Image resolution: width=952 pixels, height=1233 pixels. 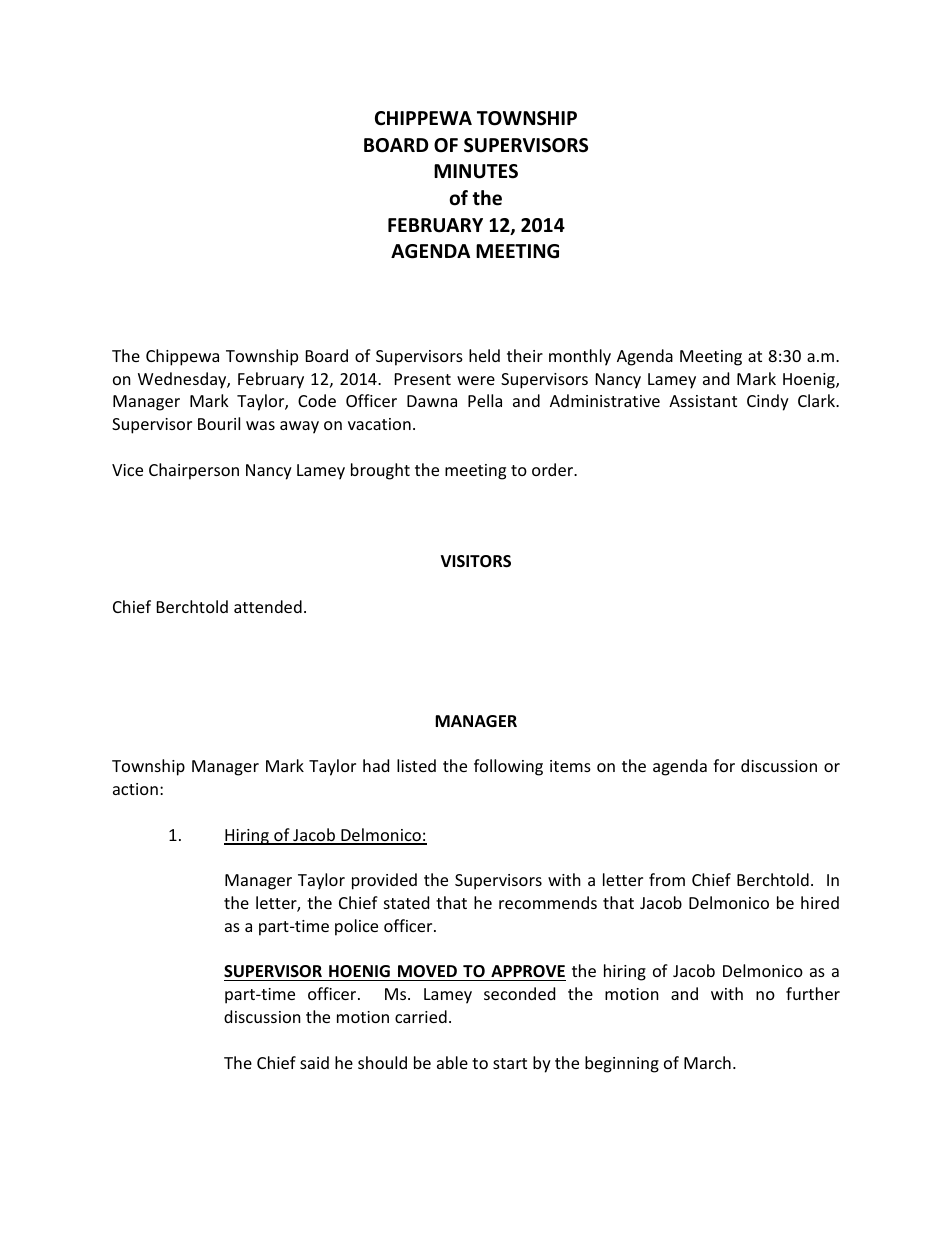 I want to click on held, so click(x=484, y=355).
